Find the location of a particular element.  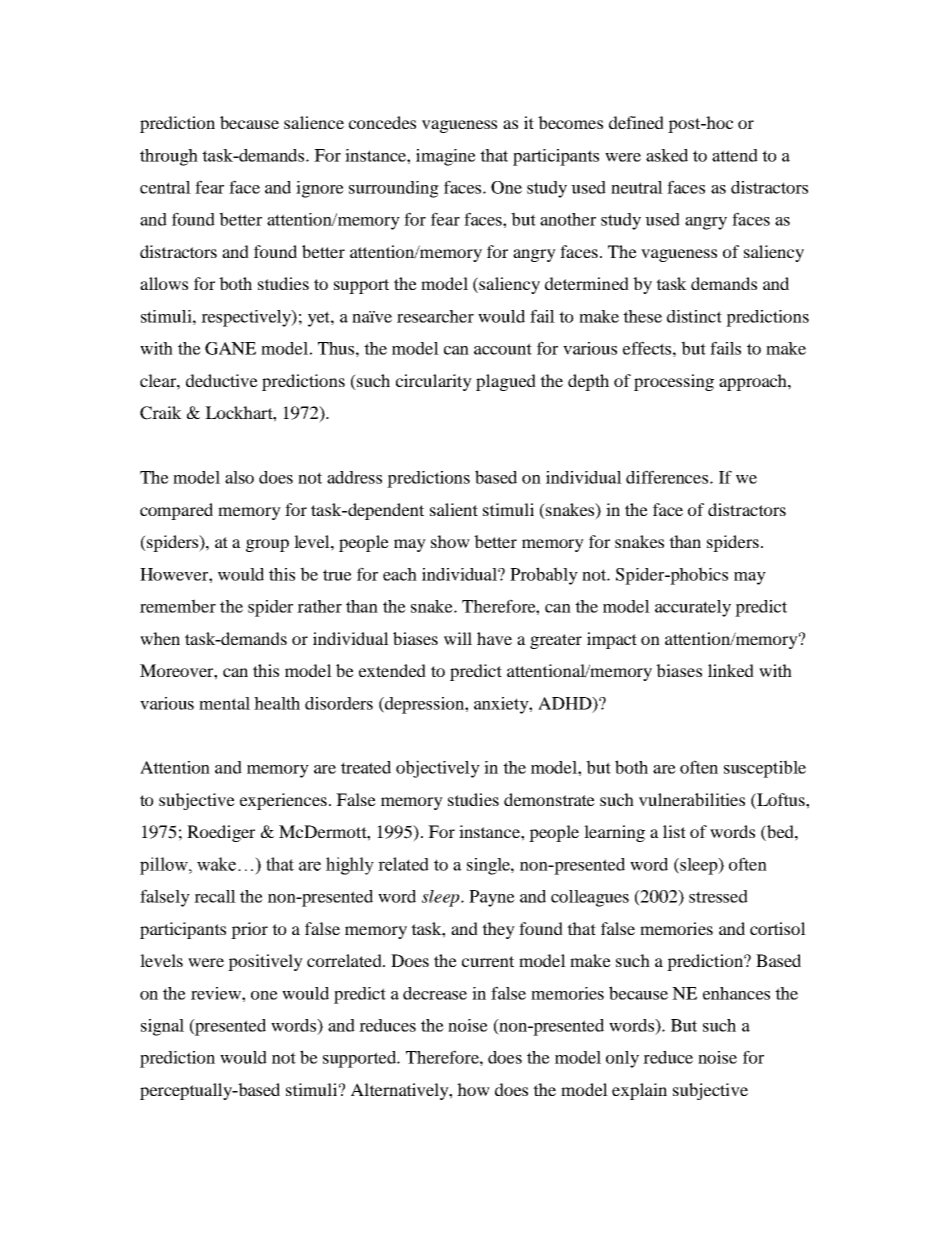

imagine is located at coordinates (446, 157).
